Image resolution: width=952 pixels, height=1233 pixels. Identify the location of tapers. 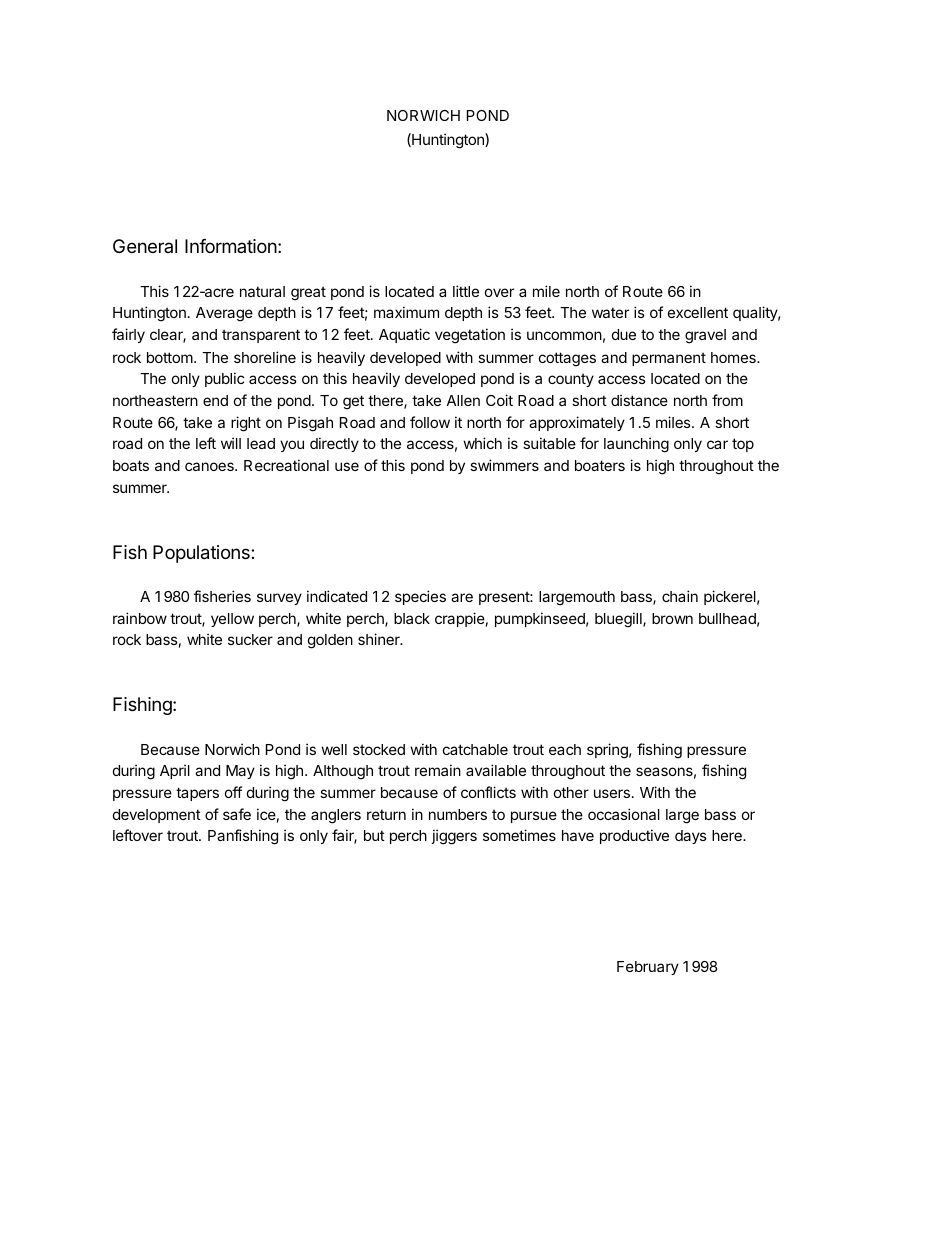
(197, 794).
